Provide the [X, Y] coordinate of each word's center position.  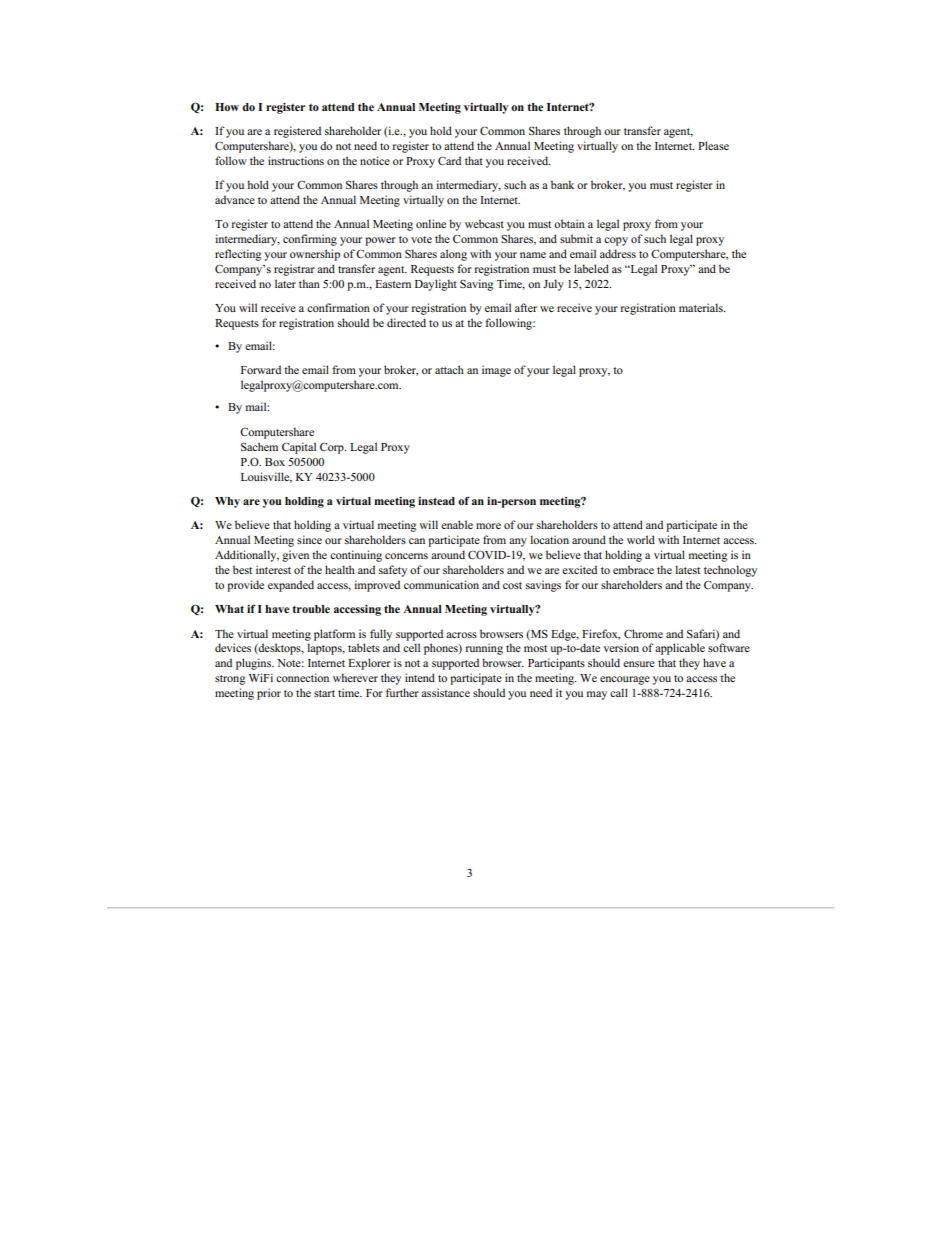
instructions [296, 160]
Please [713, 145]
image [496, 371]
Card [449, 160]
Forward [261, 369]
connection [302, 677]
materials [702, 307]
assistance [445, 692]
